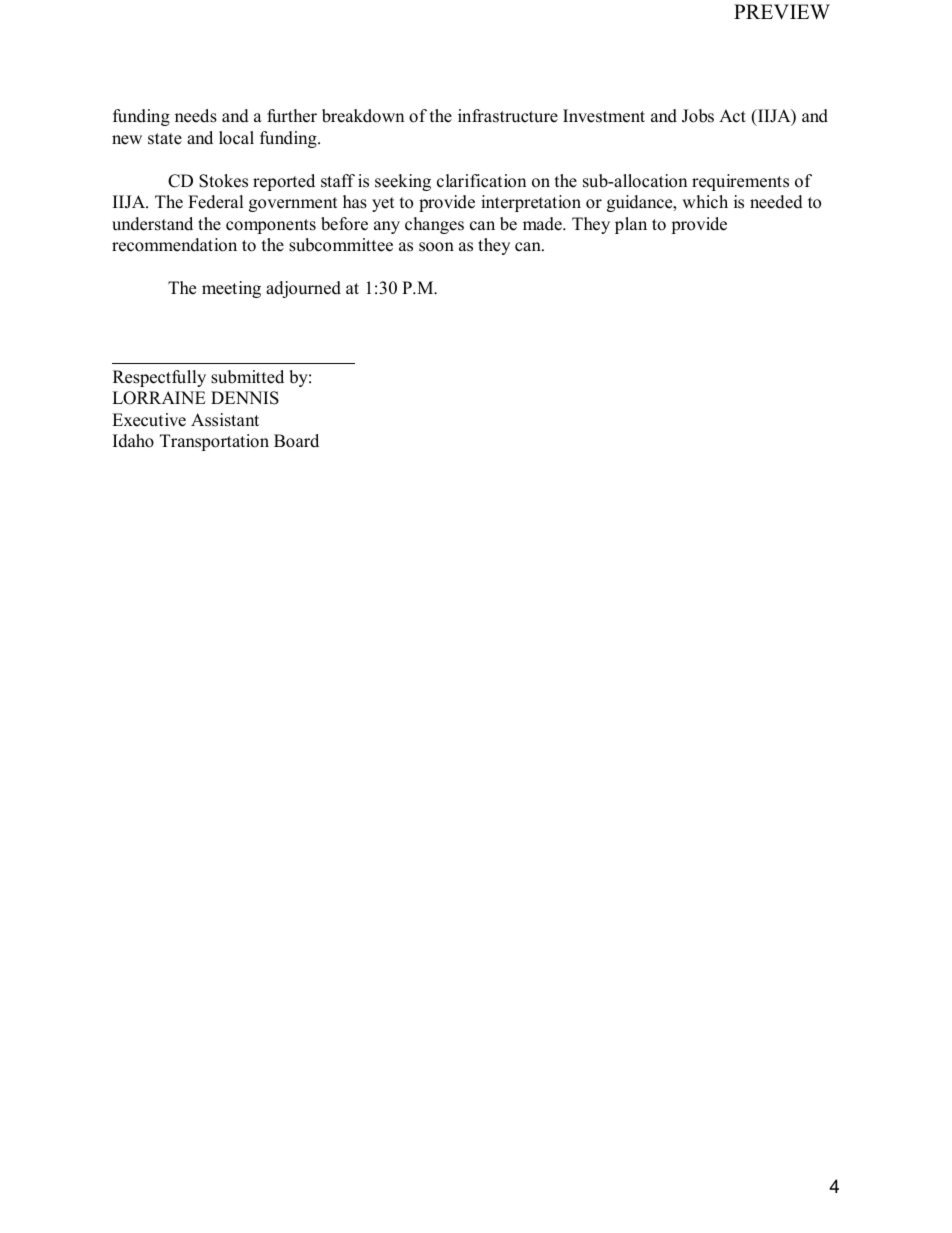 The height and width of the screenshot is (1233, 952). Describe the element at coordinates (740, 182) in the screenshot. I see `requirements` at that location.
